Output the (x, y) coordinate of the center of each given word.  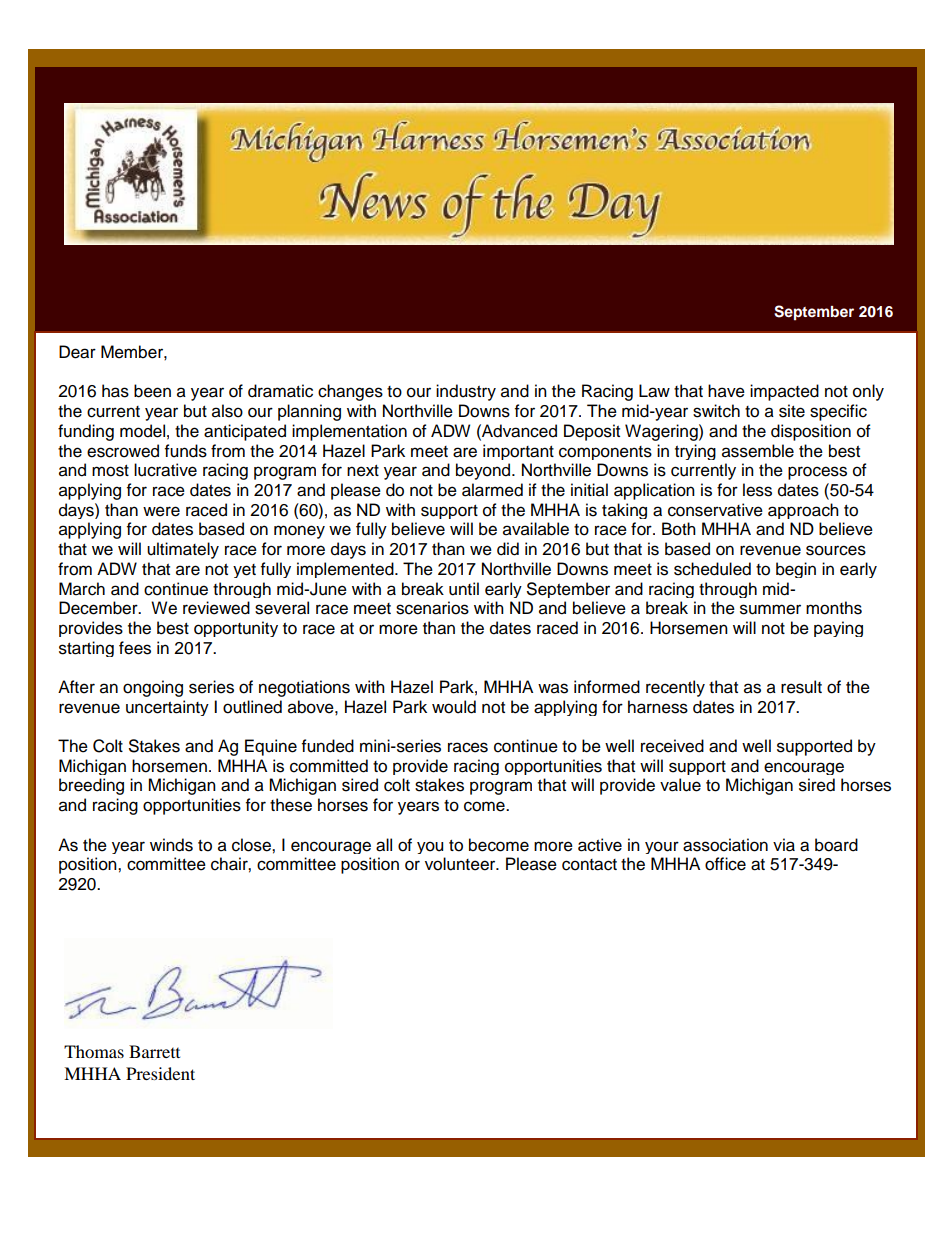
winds (171, 845)
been (152, 391)
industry (466, 392)
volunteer (461, 864)
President (160, 1073)
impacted (784, 392)
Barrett (154, 1051)
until (464, 589)
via (784, 845)
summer (770, 609)
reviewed (216, 608)
